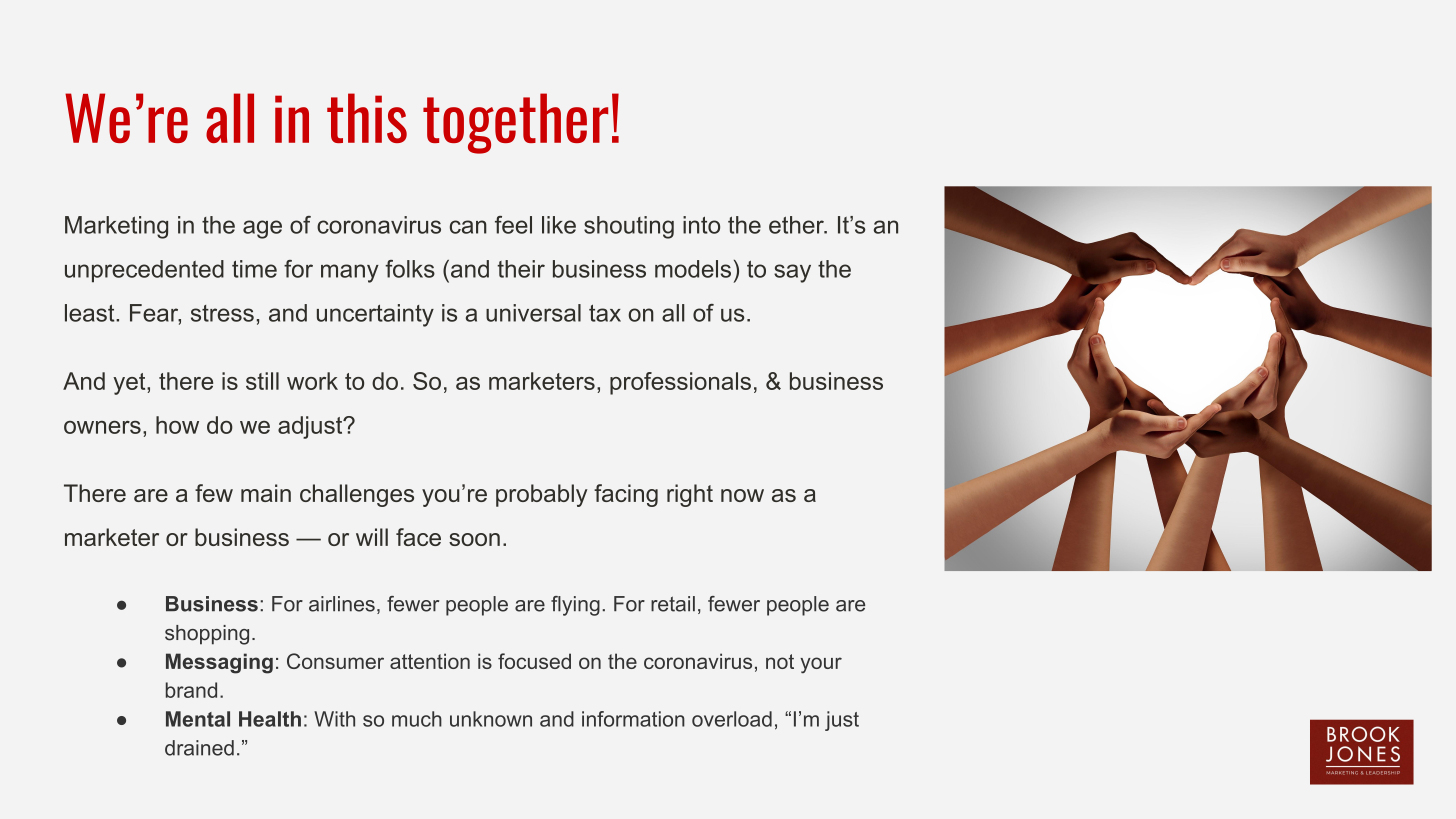  I want to click on Mental, so click(198, 719).
